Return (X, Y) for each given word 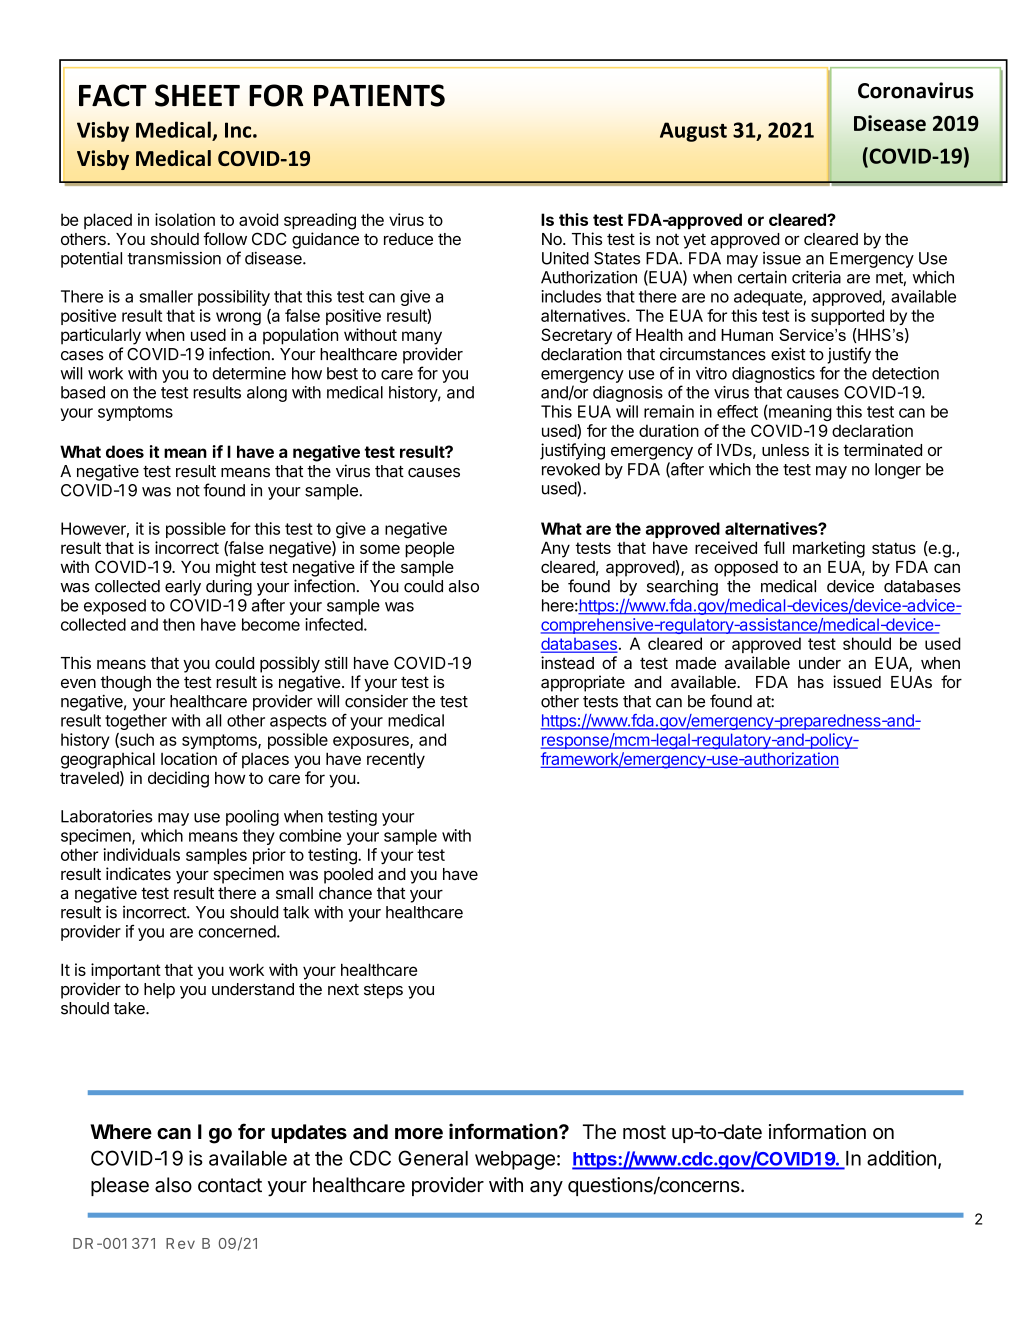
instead (567, 663)
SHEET (197, 95)
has (811, 682)
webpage (515, 1160)
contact (230, 1185)
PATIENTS (379, 95)
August (693, 132)
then (179, 624)
